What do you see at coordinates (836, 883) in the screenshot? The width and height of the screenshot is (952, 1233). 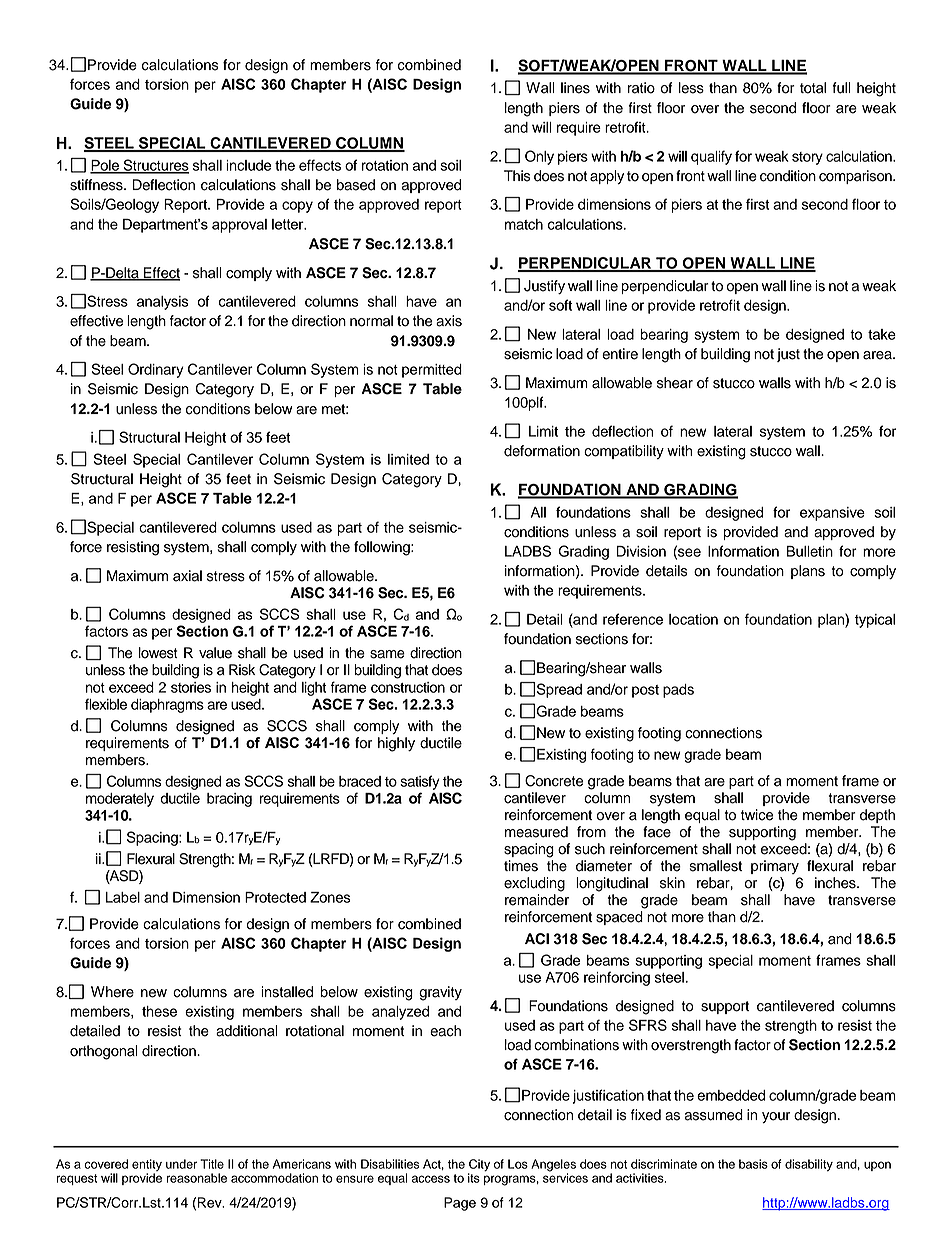 I see `inches` at bounding box center [836, 883].
